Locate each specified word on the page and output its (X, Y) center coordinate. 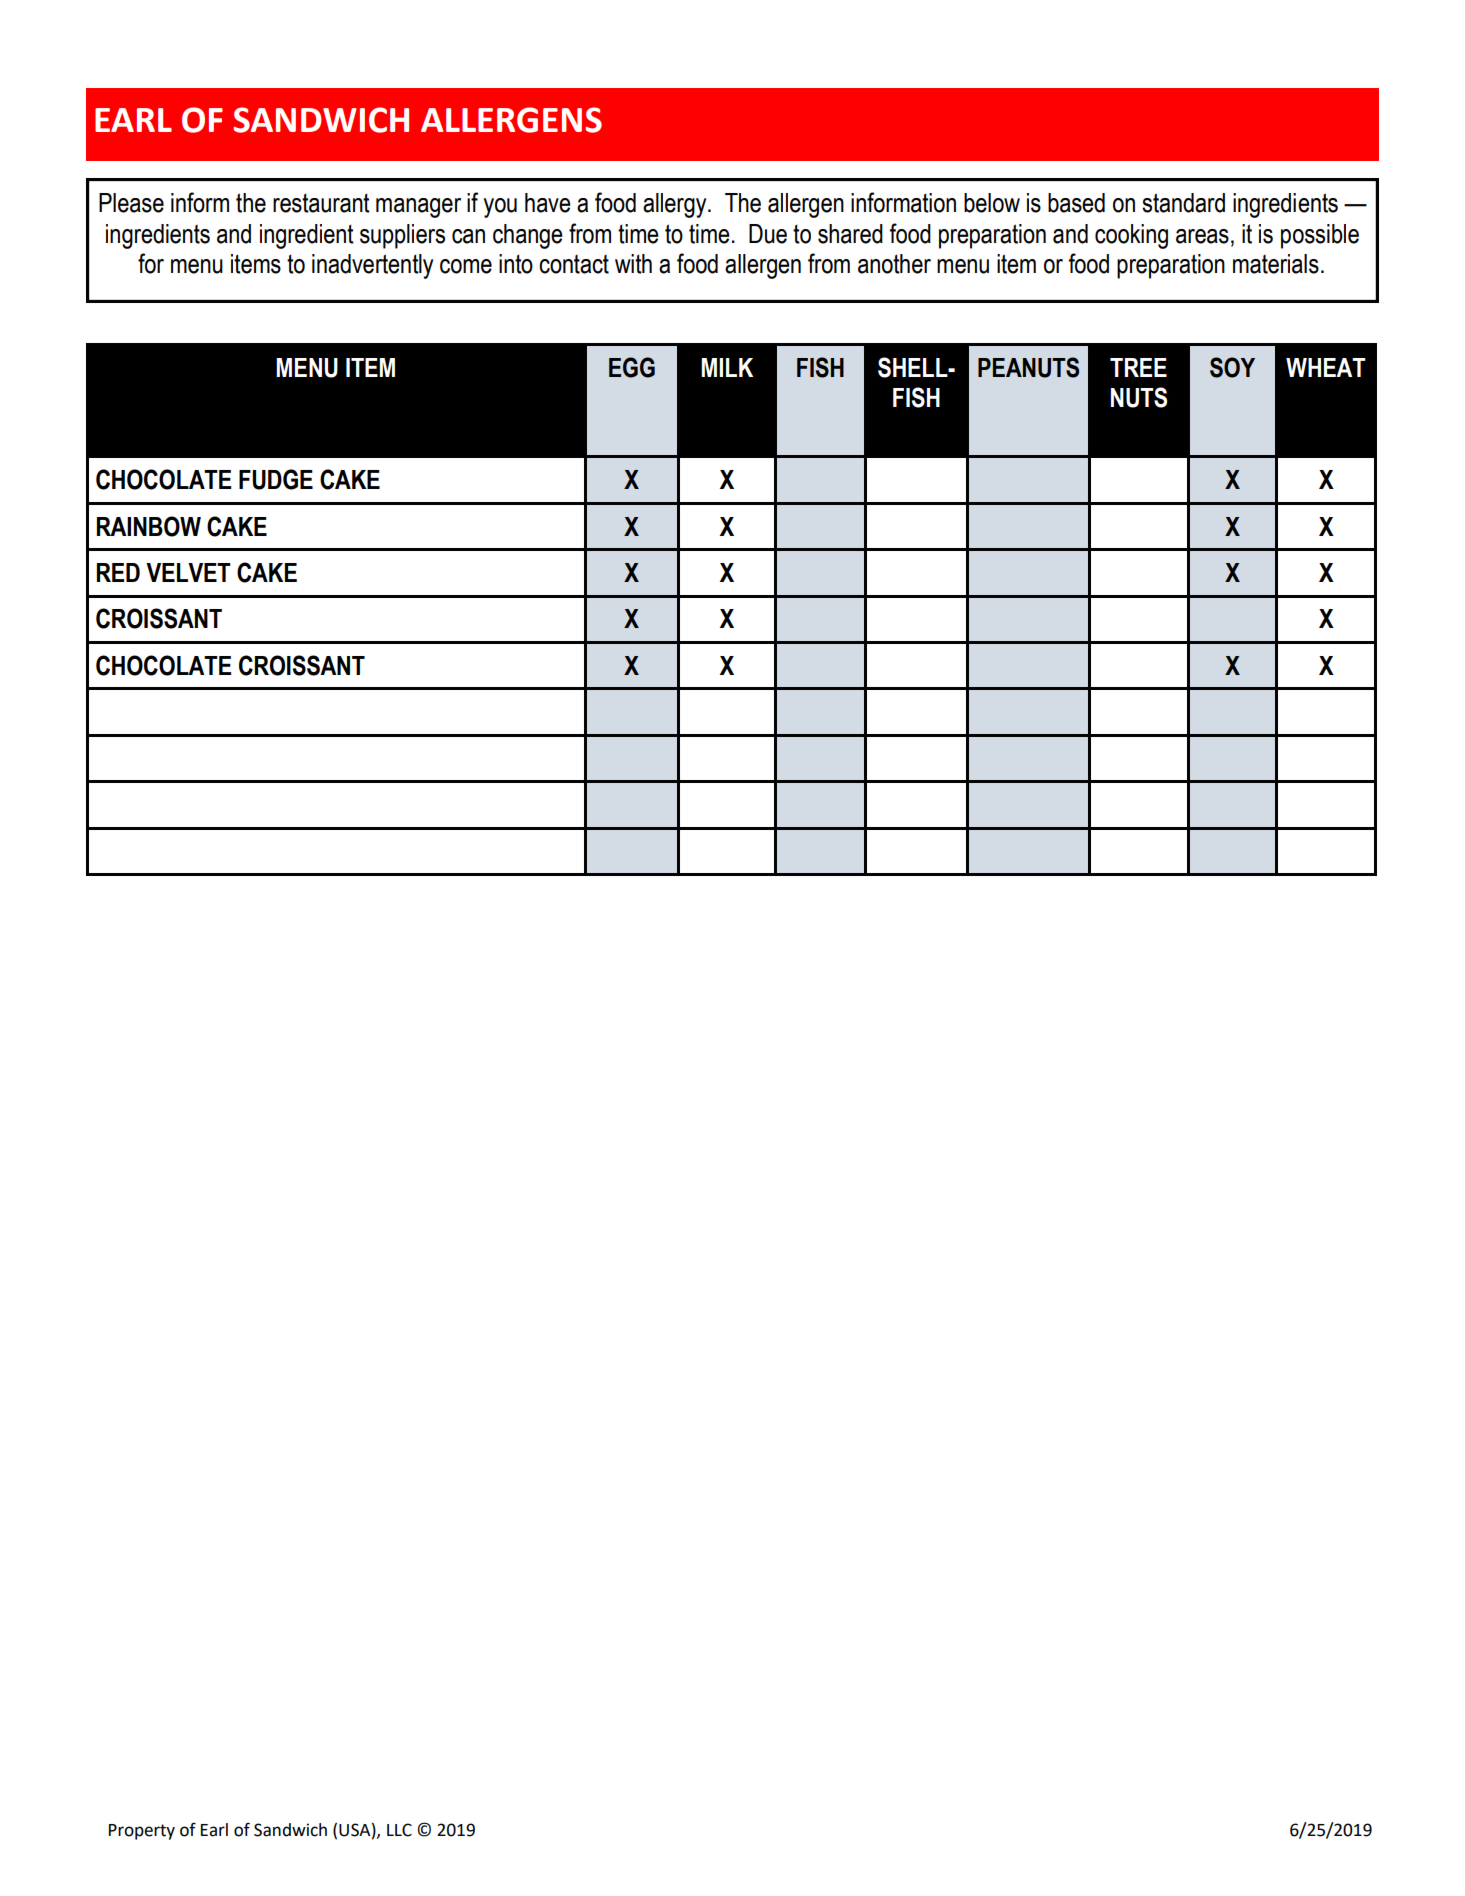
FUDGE (276, 479)
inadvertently (372, 266)
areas (1202, 236)
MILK (727, 367)
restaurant (321, 203)
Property (142, 1832)
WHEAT (1326, 367)
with (633, 264)
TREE (1138, 367)
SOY (1232, 367)
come (466, 266)
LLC (399, 1830)
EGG (632, 367)
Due (768, 234)
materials (1276, 264)
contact (574, 264)
